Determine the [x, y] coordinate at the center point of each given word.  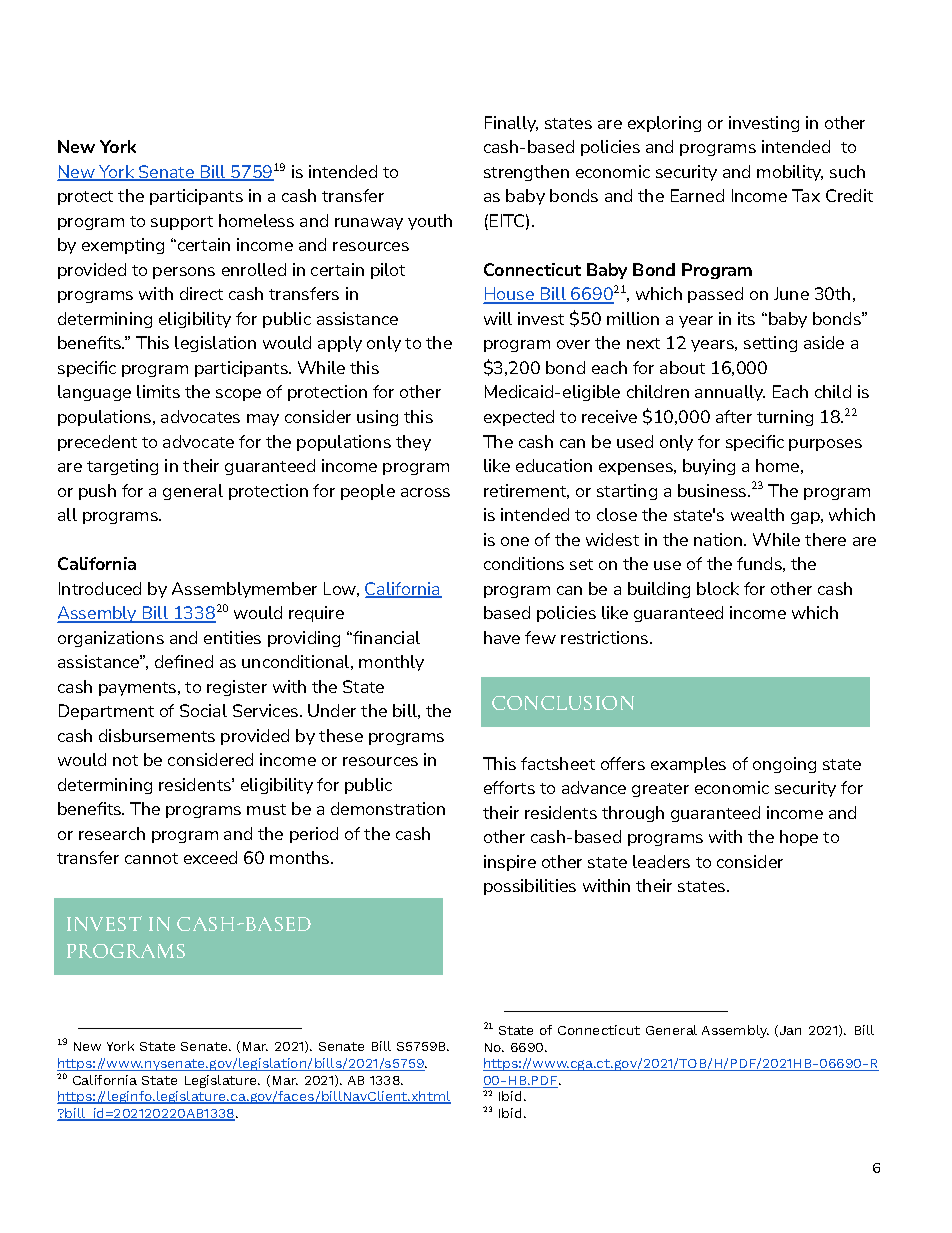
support [182, 223]
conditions [524, 563]
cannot [151, 858]
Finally [511, 124]
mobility [790, 173]
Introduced [100, 588]
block [718, 588]
